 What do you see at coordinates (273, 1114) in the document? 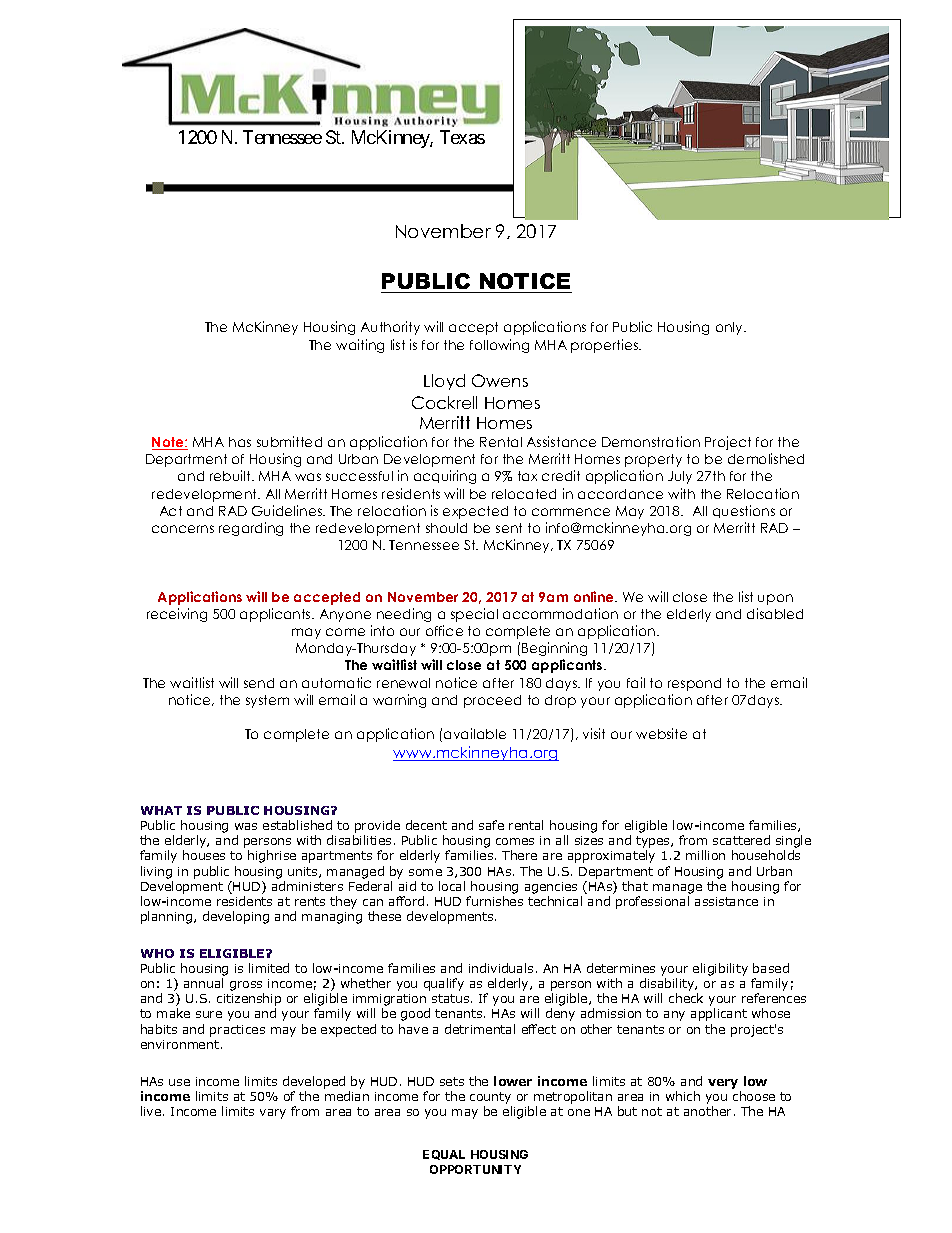
I see `vary` at bounding box center [273, 1114].
